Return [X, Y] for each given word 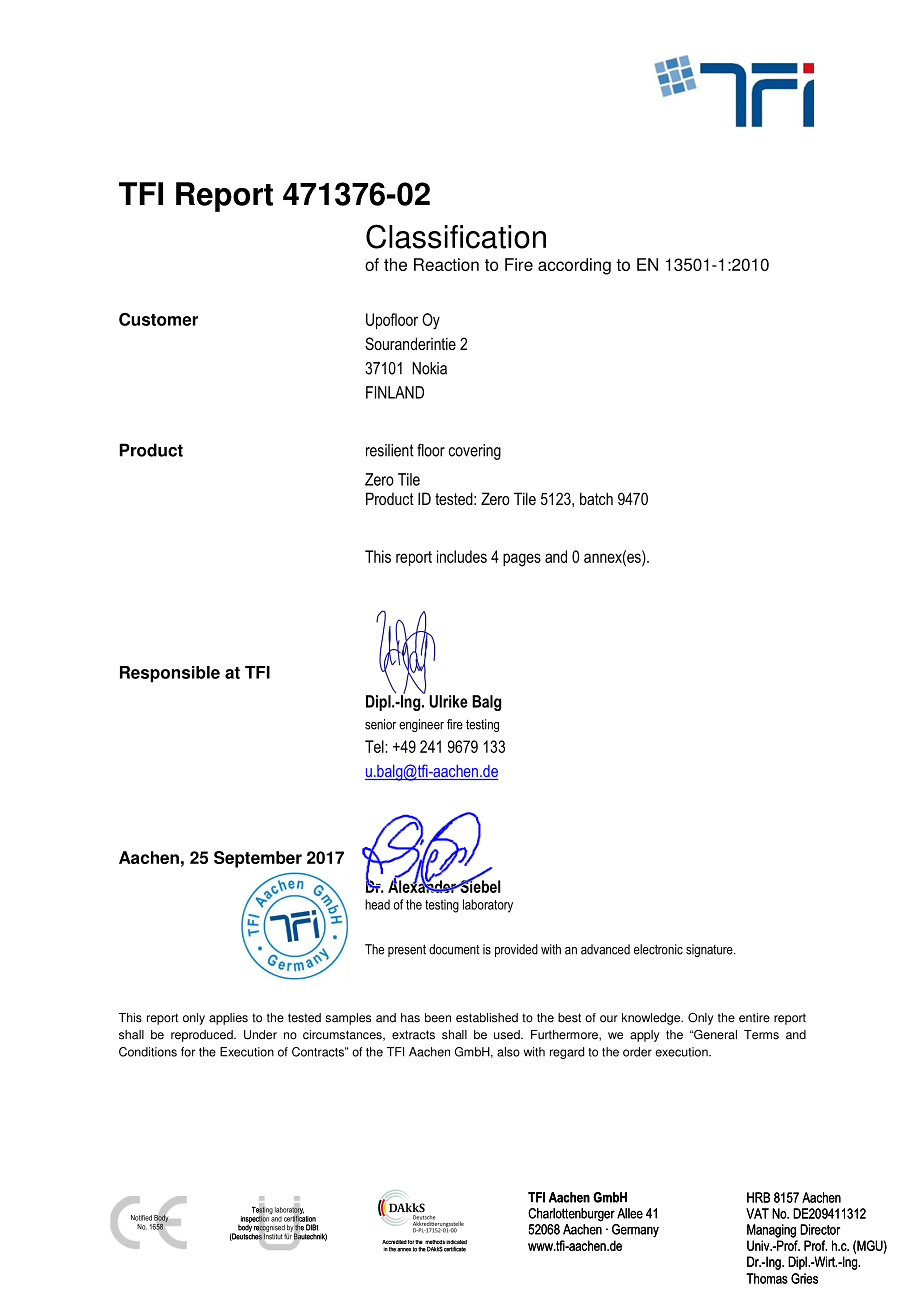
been [438, 1018]
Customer [158, 319]
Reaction [446, 264]
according [574, 266]
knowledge [652, 1019]
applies [228, 1019]
